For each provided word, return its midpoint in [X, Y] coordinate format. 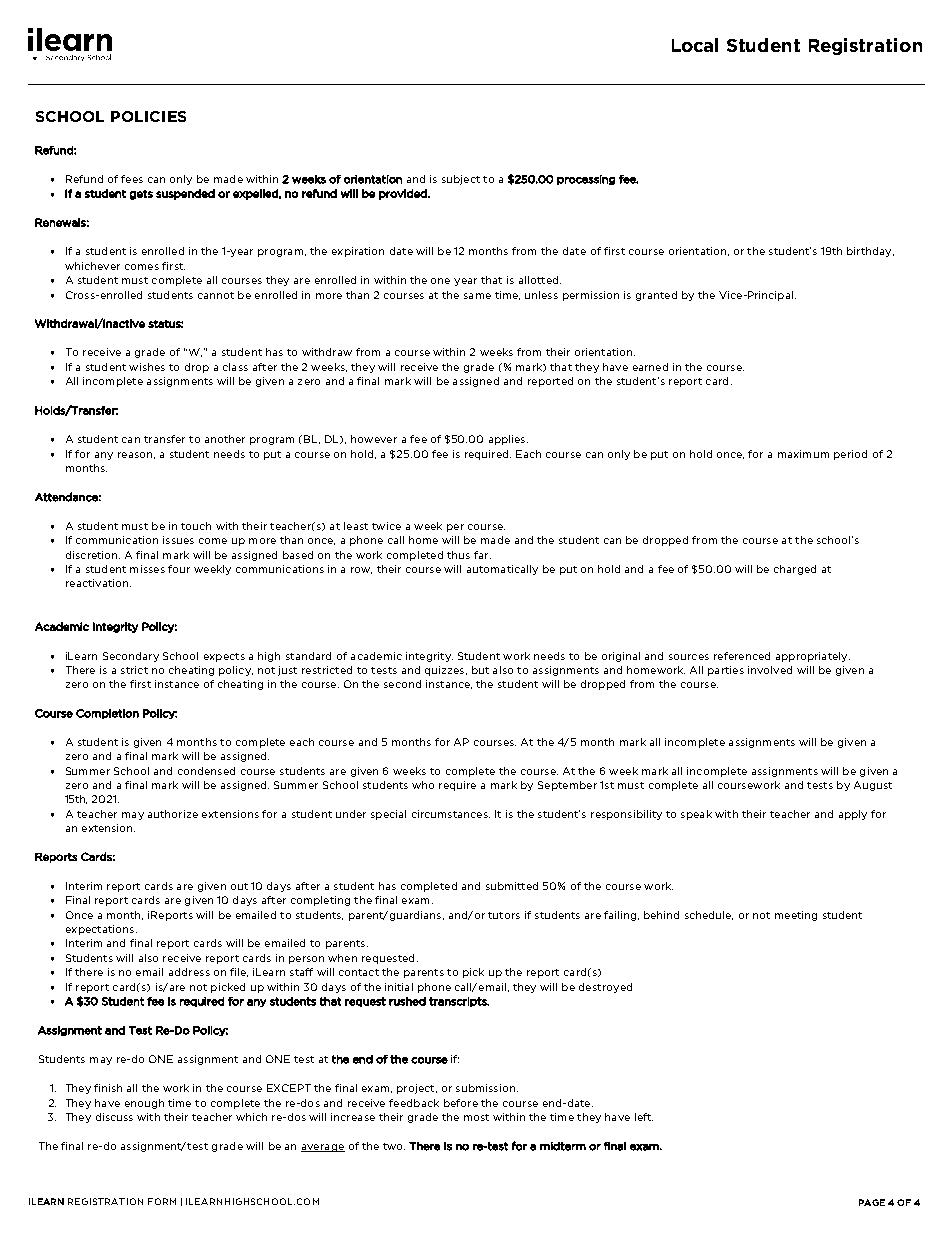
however [374, 439]
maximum [803, 454]
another [225, 439]
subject [461, 180]
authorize [173, 814]
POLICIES [148, 116]
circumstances [451, 814]
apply [853, 815]
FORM [162, 1201]
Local [695, 45]
